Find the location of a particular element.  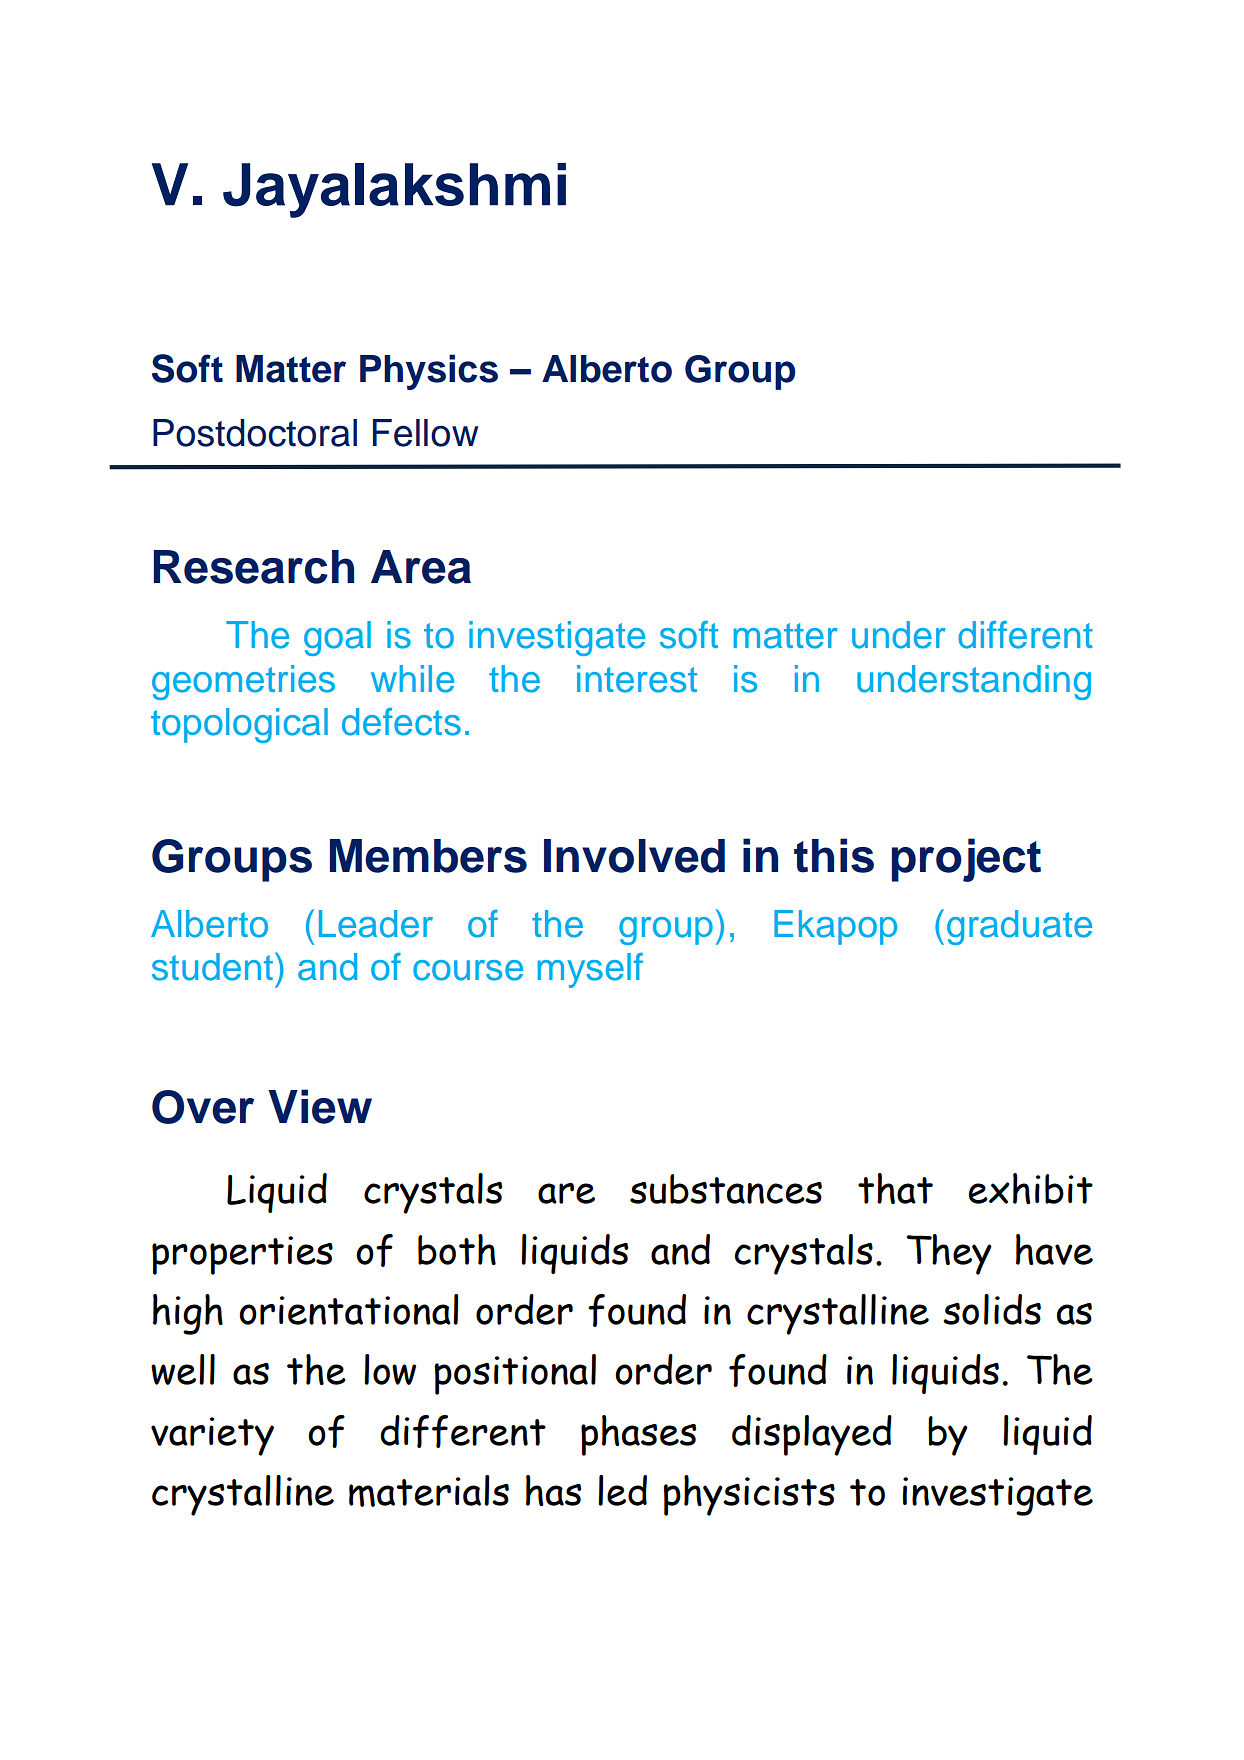

interest is located at coordinates (637, 679).
